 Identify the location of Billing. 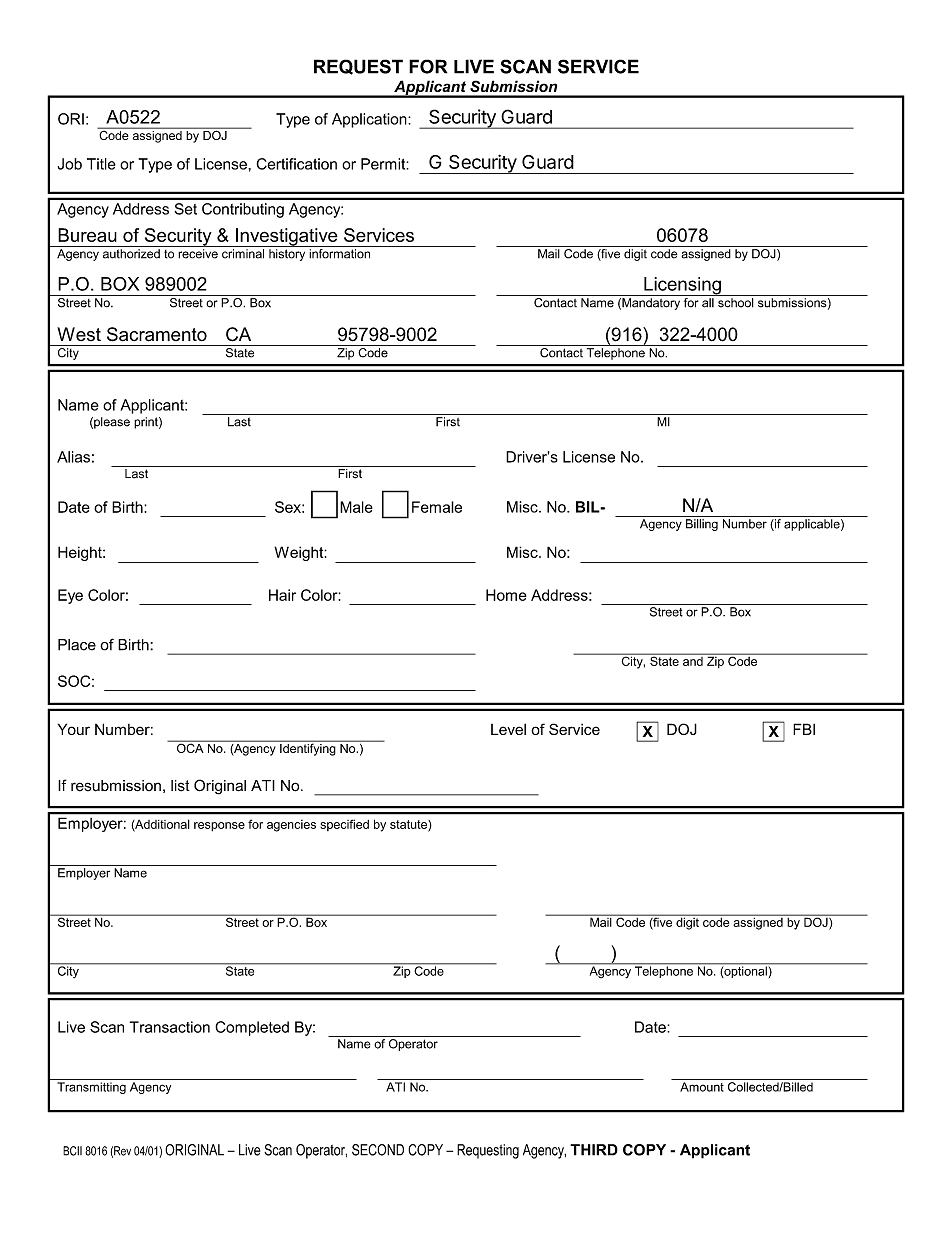
(702, 525).
